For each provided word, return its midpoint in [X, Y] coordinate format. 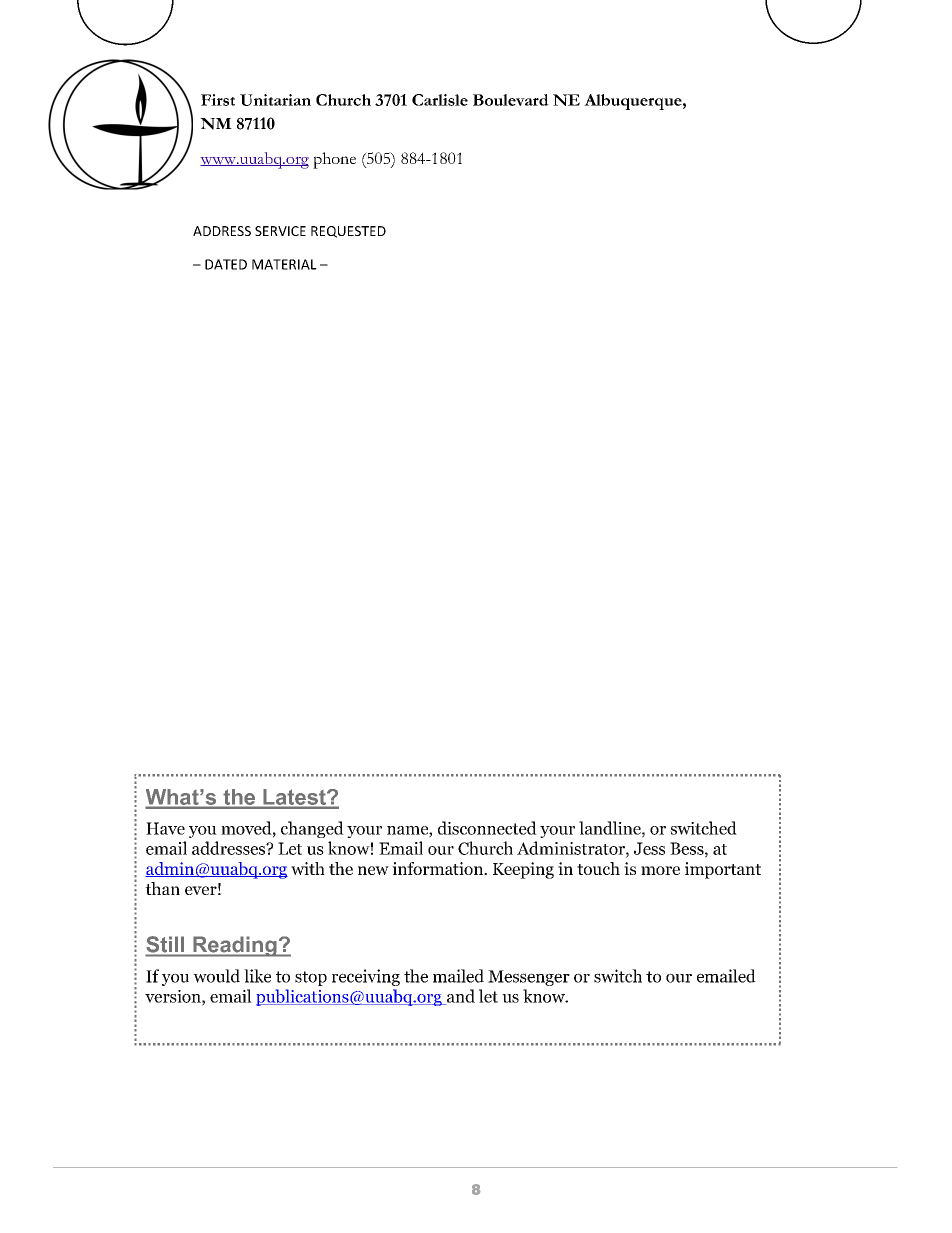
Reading [235, 946]
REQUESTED [348, 232]
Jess [649, 848]
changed [312, 829]
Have [165, 828]
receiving [366, 977]
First [218, 100]
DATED [226, 264]
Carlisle [440, 100]
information [439, 868]
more [660, 870]
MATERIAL [284, 264]
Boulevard [511, 100]
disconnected [487, 828]
